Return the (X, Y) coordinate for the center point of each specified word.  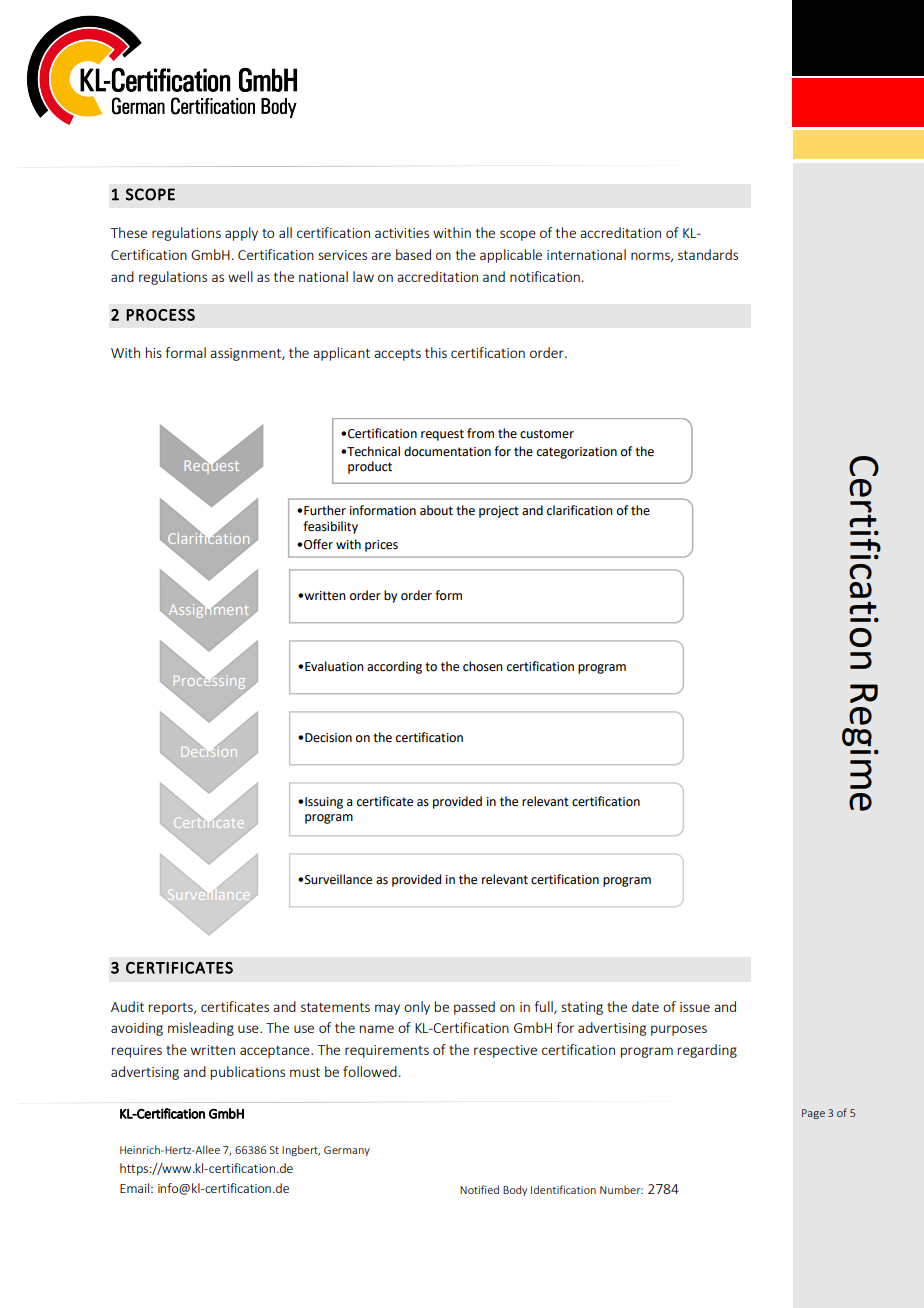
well (240, 276)
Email (136, 1188)
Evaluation (334, 666)
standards (708, 254)
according (394, 667)
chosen (483, 666)
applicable (511, 256)
